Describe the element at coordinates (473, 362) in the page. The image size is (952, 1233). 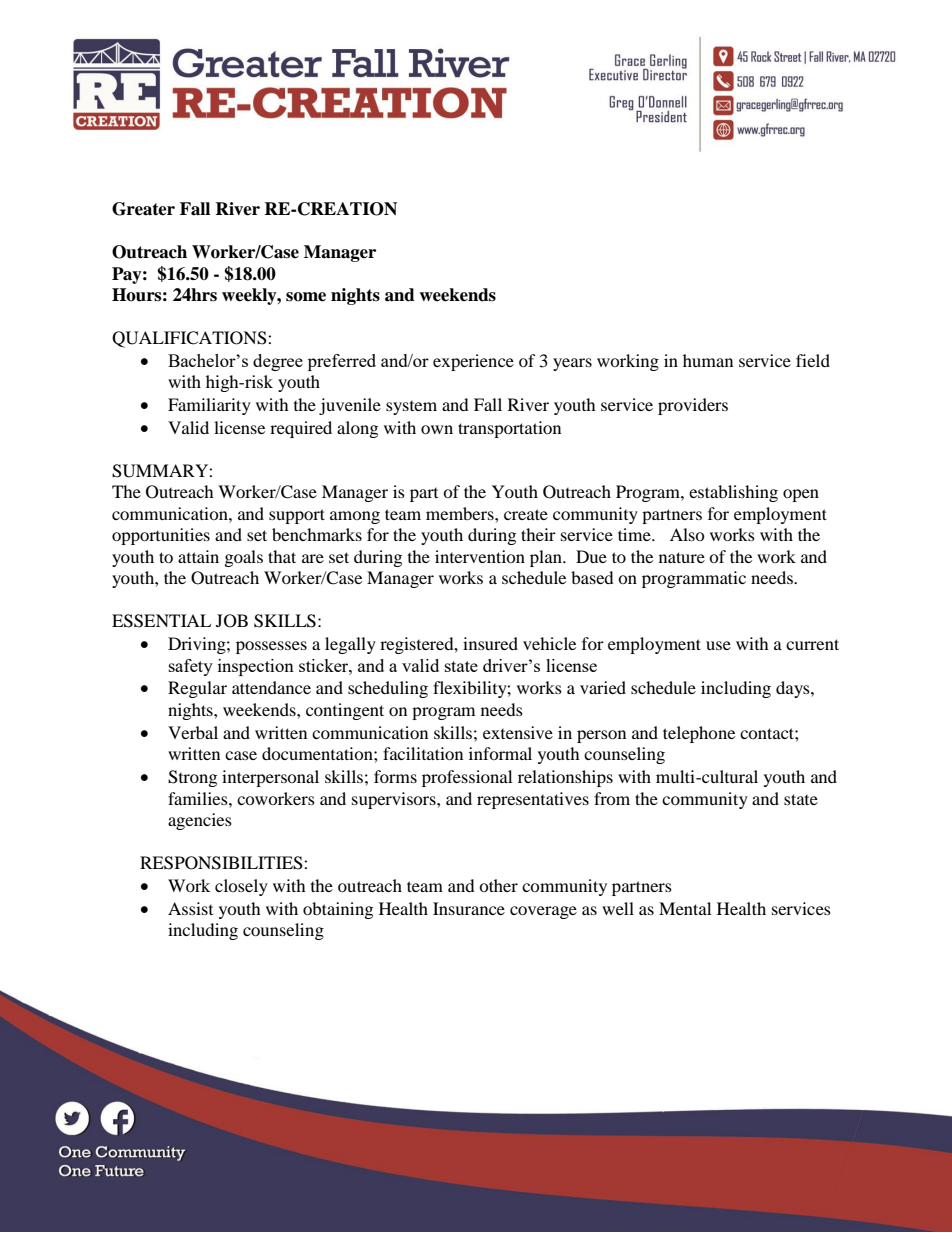
I see `experience` at that location.
